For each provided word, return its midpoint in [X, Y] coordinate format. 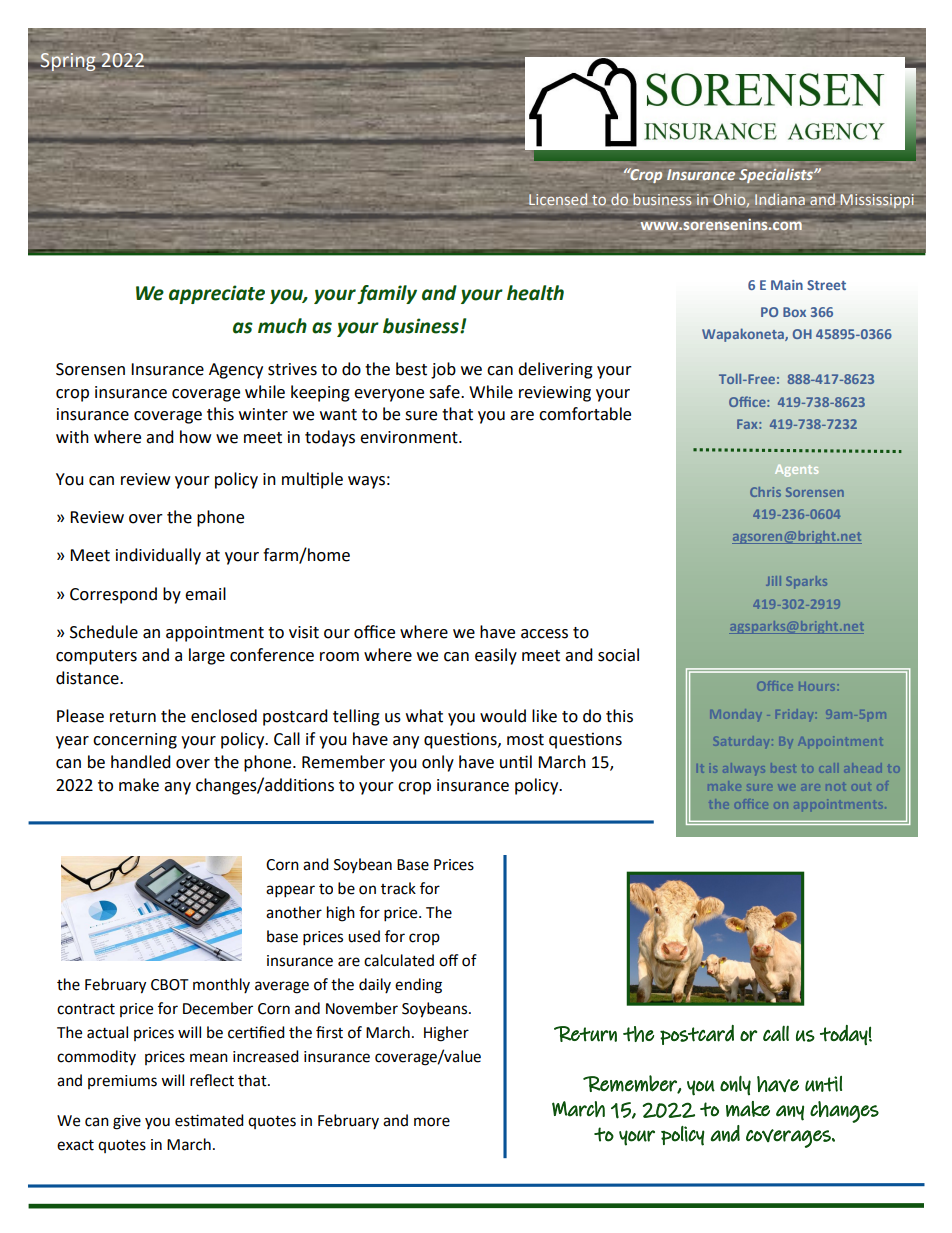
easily [496, 656]
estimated [209, 1120]
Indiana [780, 199]
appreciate [217, 294]
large [207, 656]
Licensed [558, 199]
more [432, 1122]
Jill [773, 581]
